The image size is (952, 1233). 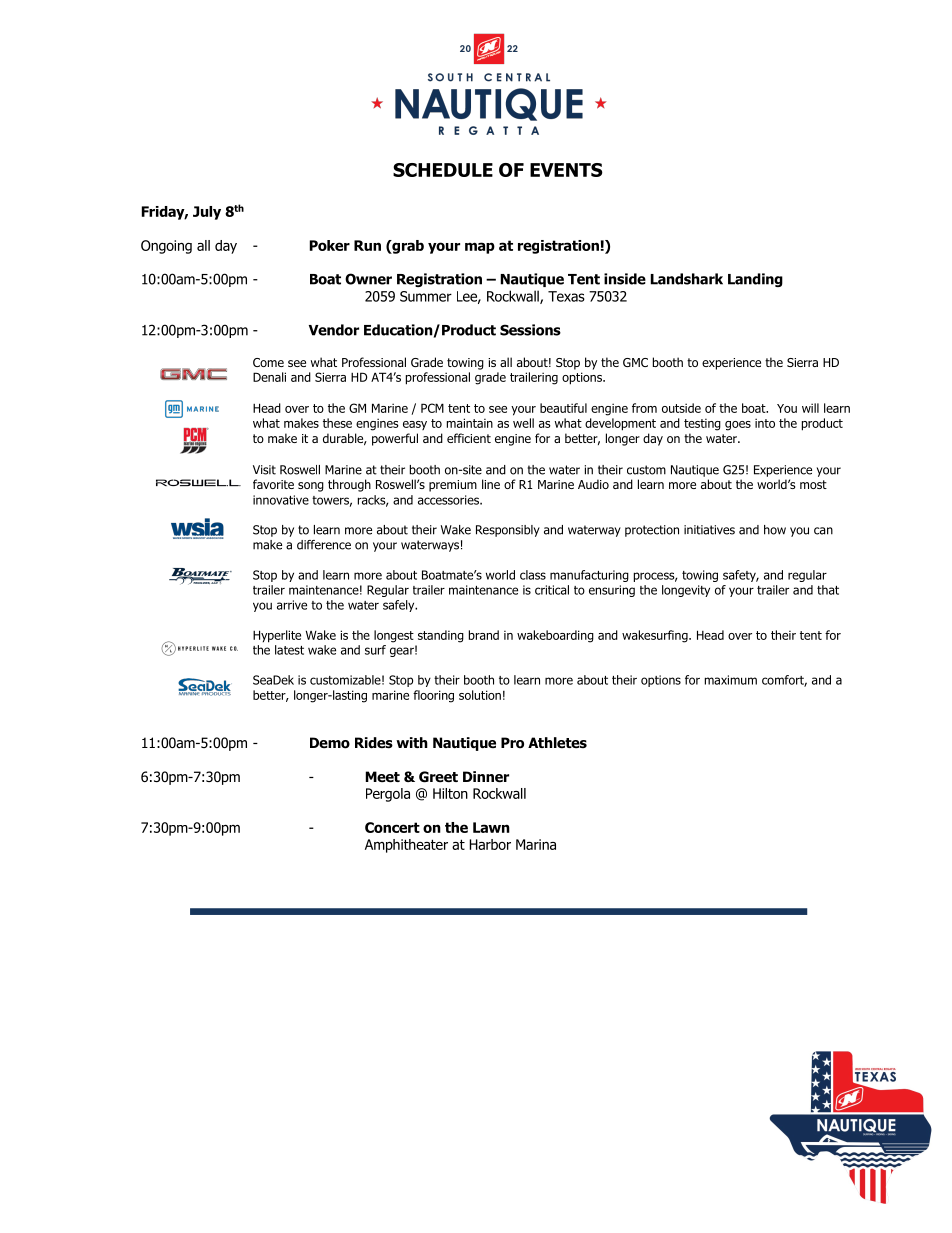 What do you see at coordinates (765, 423) in the screenshot?
I see `into` at bounding box center [765, 423].
